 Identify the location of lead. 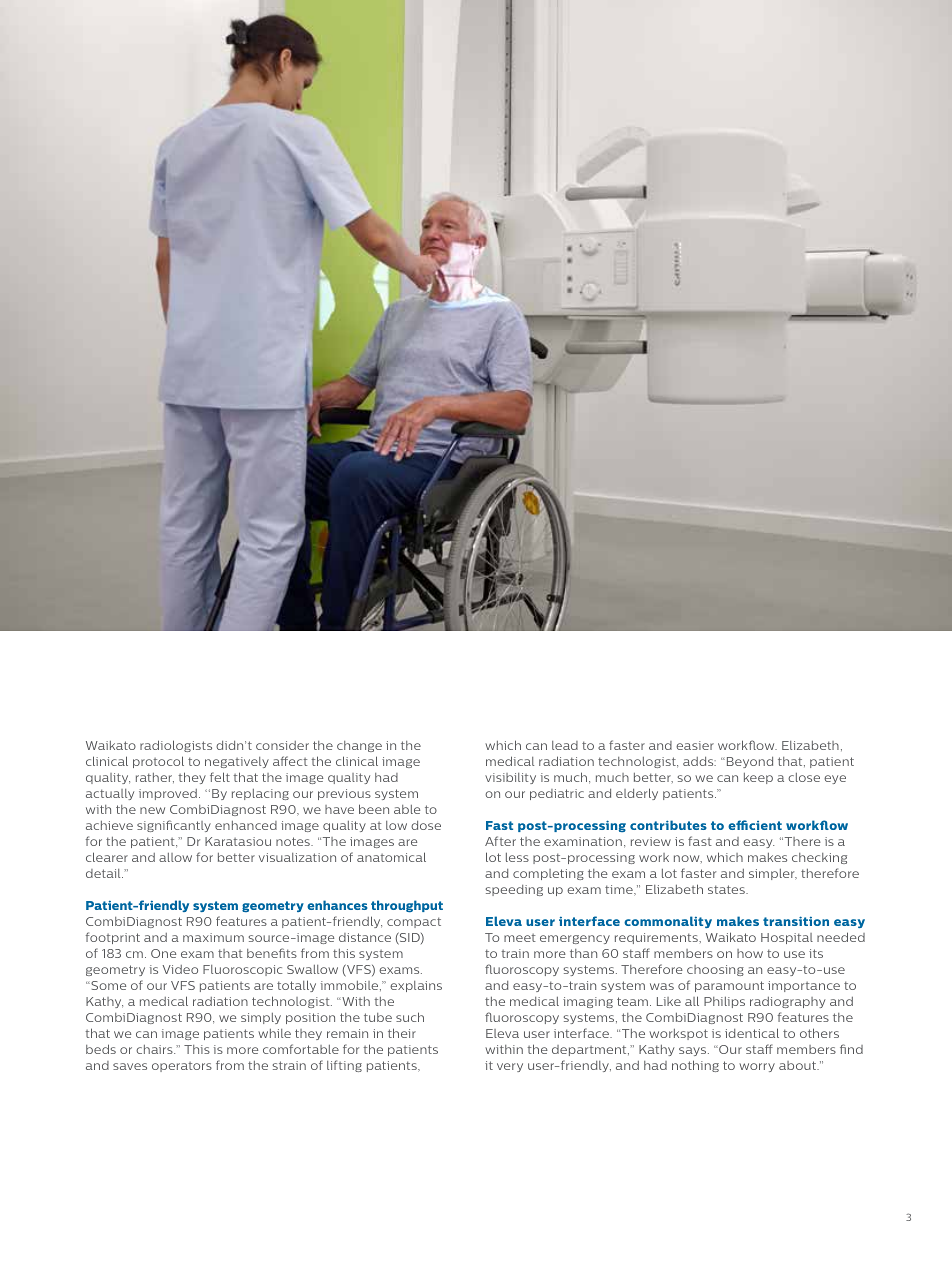
(565, 745).
